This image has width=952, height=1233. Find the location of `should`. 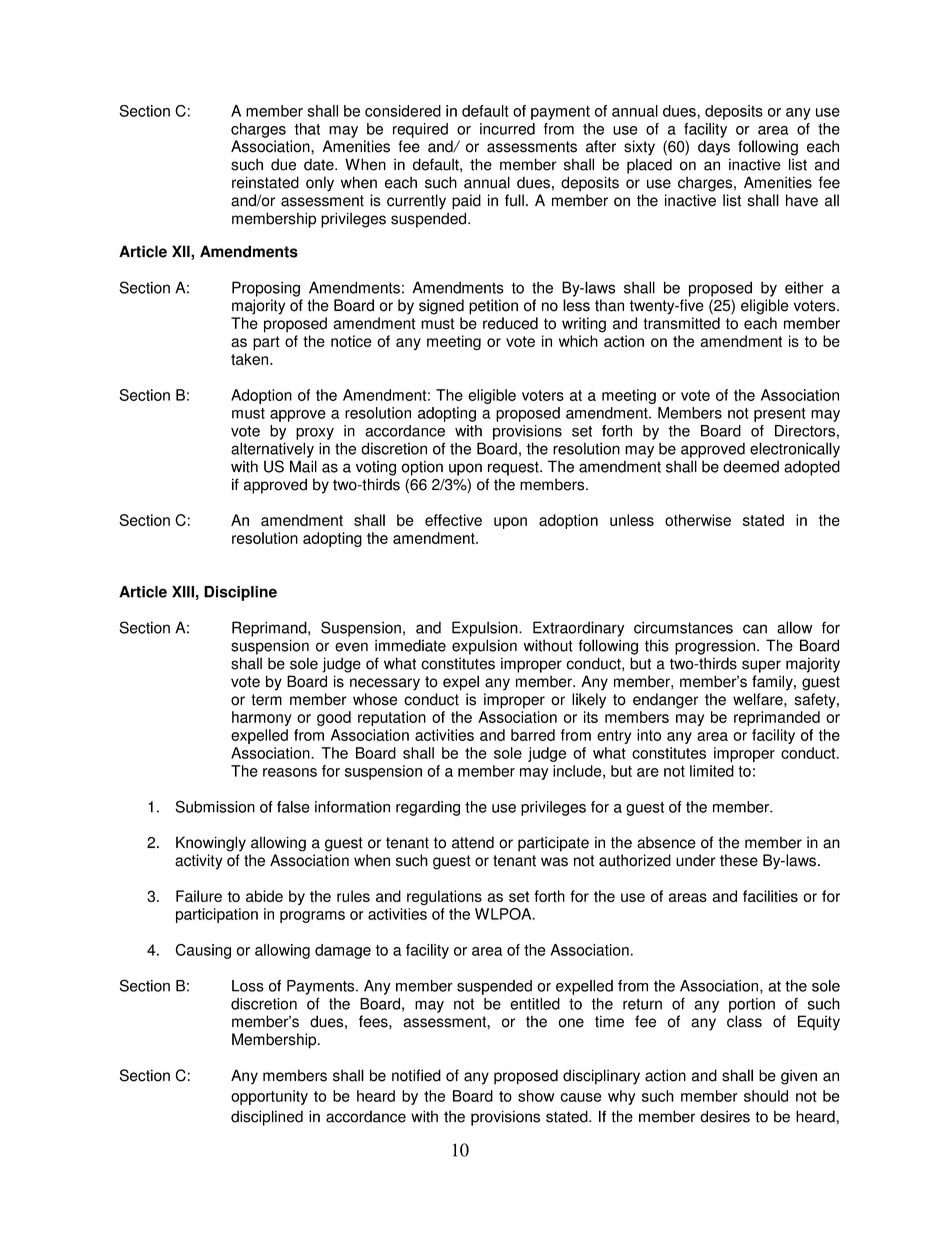

should is located at coordinates (766, 1096).
